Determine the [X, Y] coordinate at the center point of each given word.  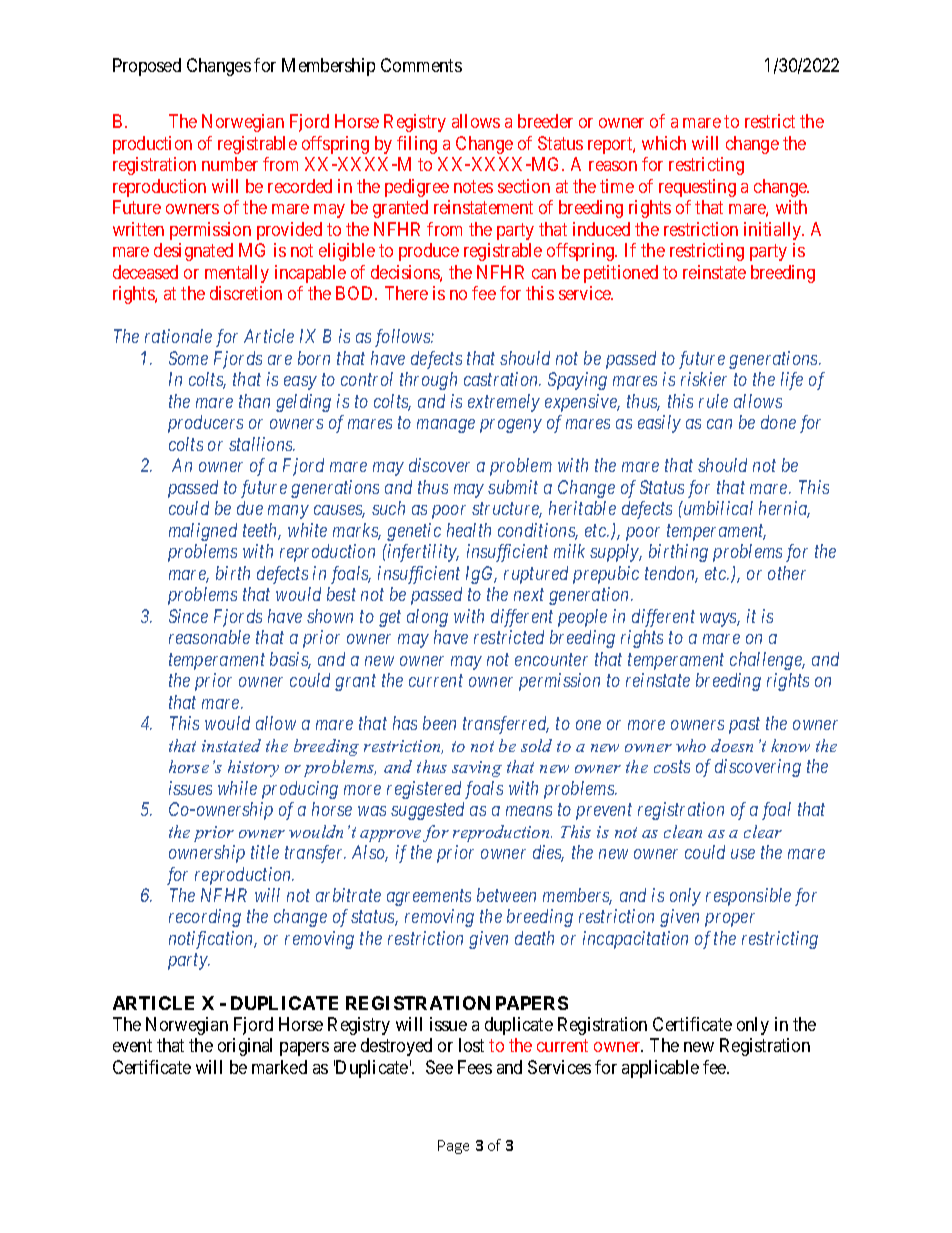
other [787, 573]
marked [279, 1067]
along [427, 618]
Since [188, 616]
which [664, 143]
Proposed [147, 67]
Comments [421, 65]
